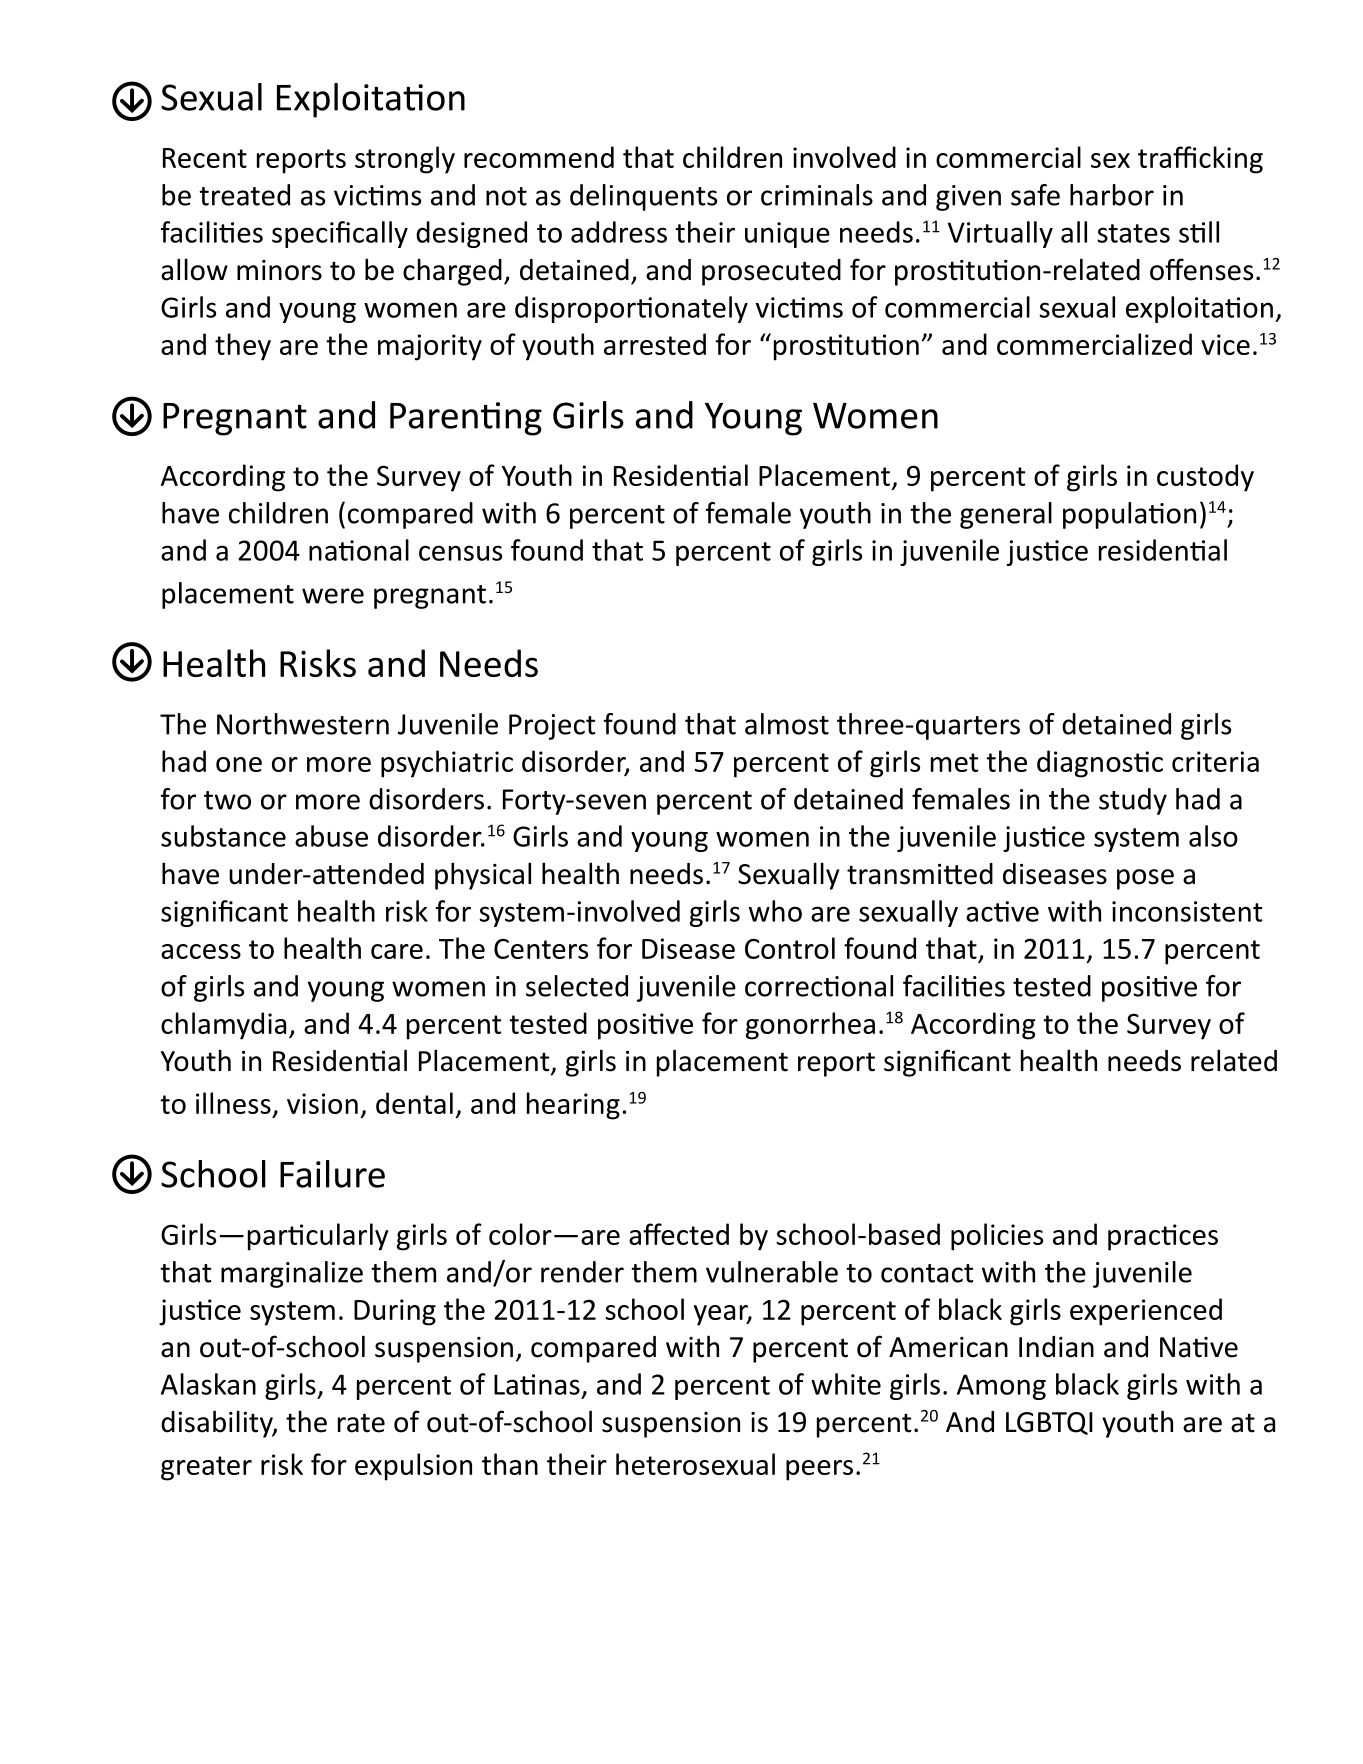  Describe the element at coordinates (466, 419) in the screenshot. I see `Parenting` at that location.
